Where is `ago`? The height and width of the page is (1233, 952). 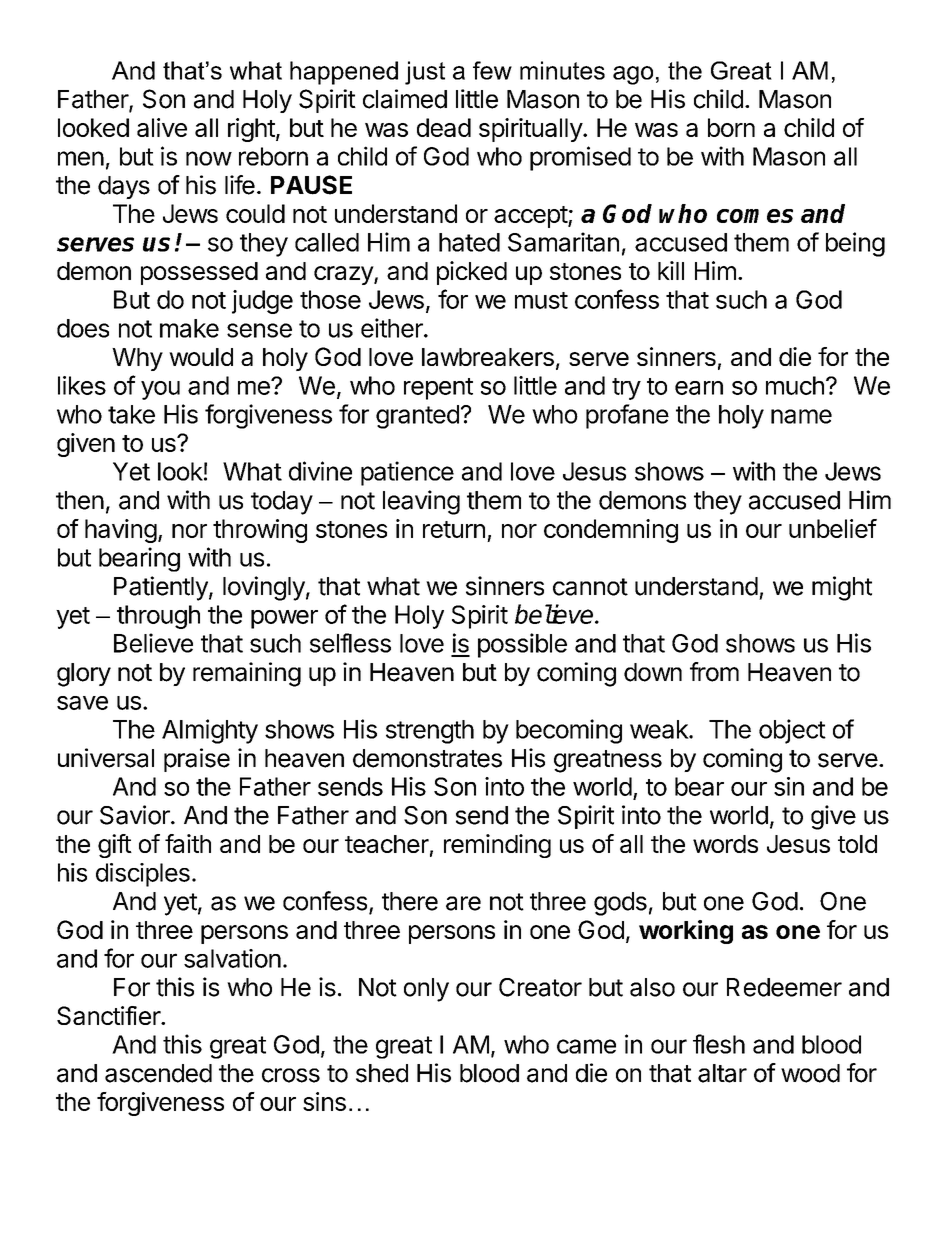
ago is located at coordinates (633, 75).
